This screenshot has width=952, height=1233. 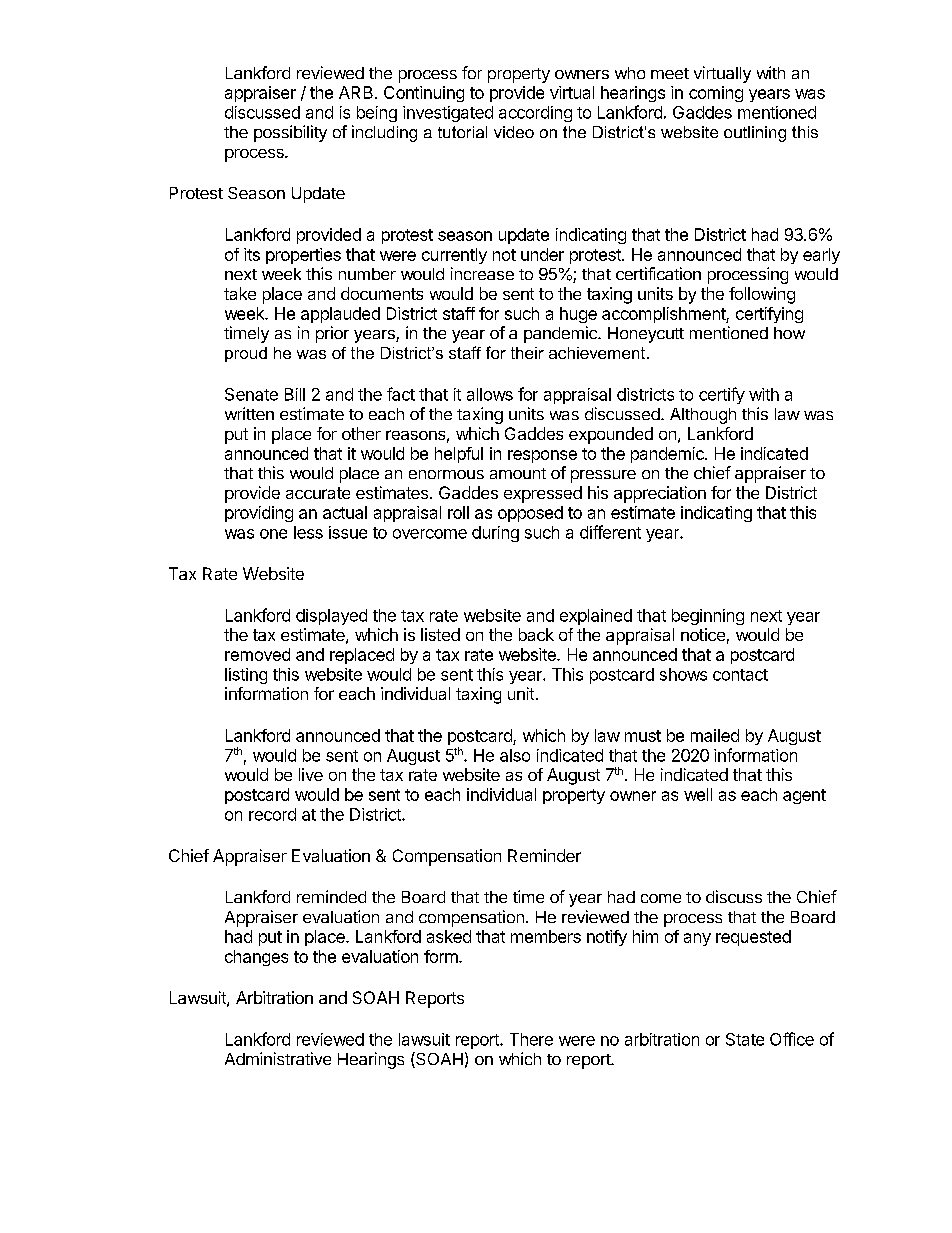 I want to click on also, so click(x=515, y=755).
